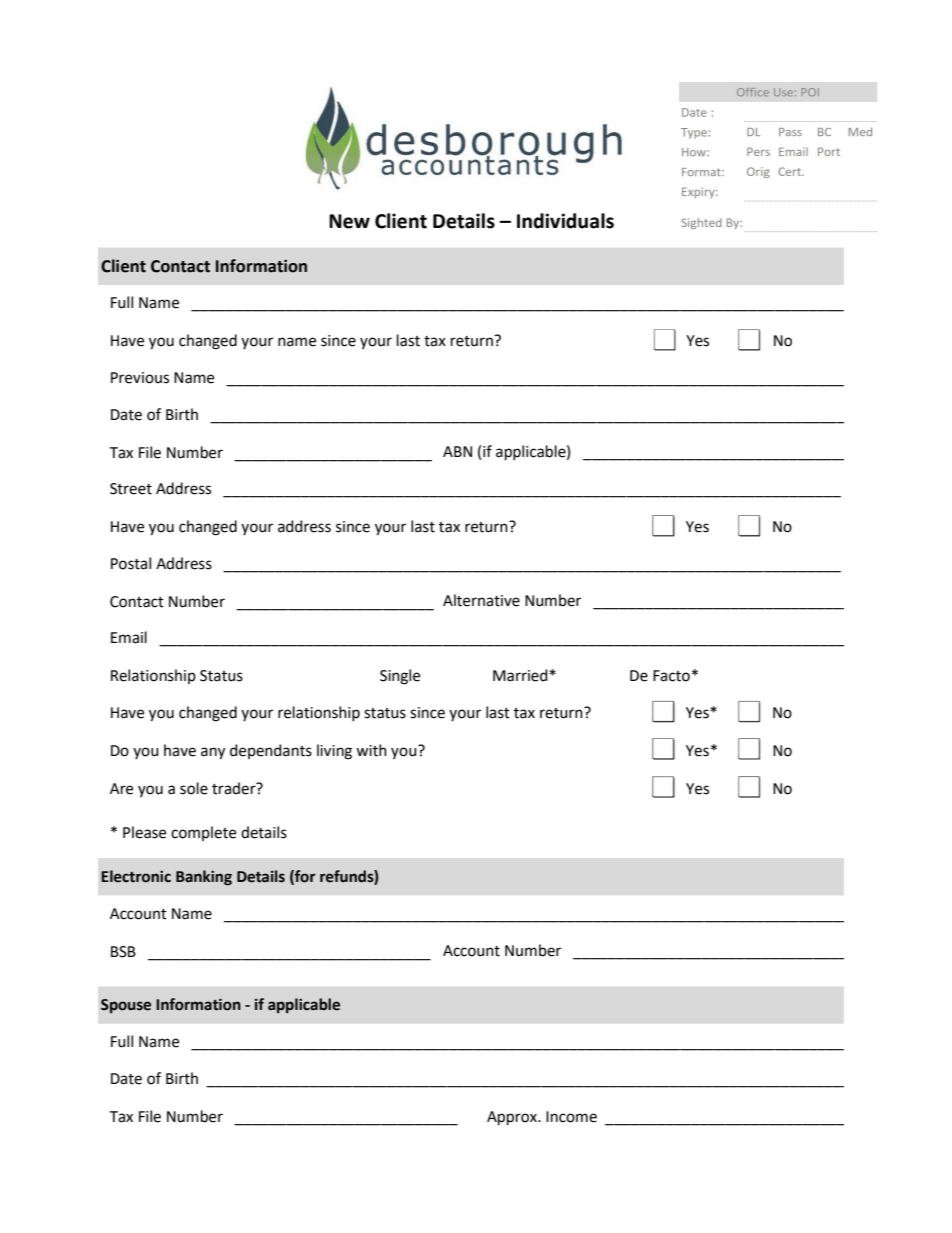 This screenshot has width=952, height=1233. What do you see at coordinates (371, 750) in the screenshot?
I see `with` at bounding box center [371, 750].
